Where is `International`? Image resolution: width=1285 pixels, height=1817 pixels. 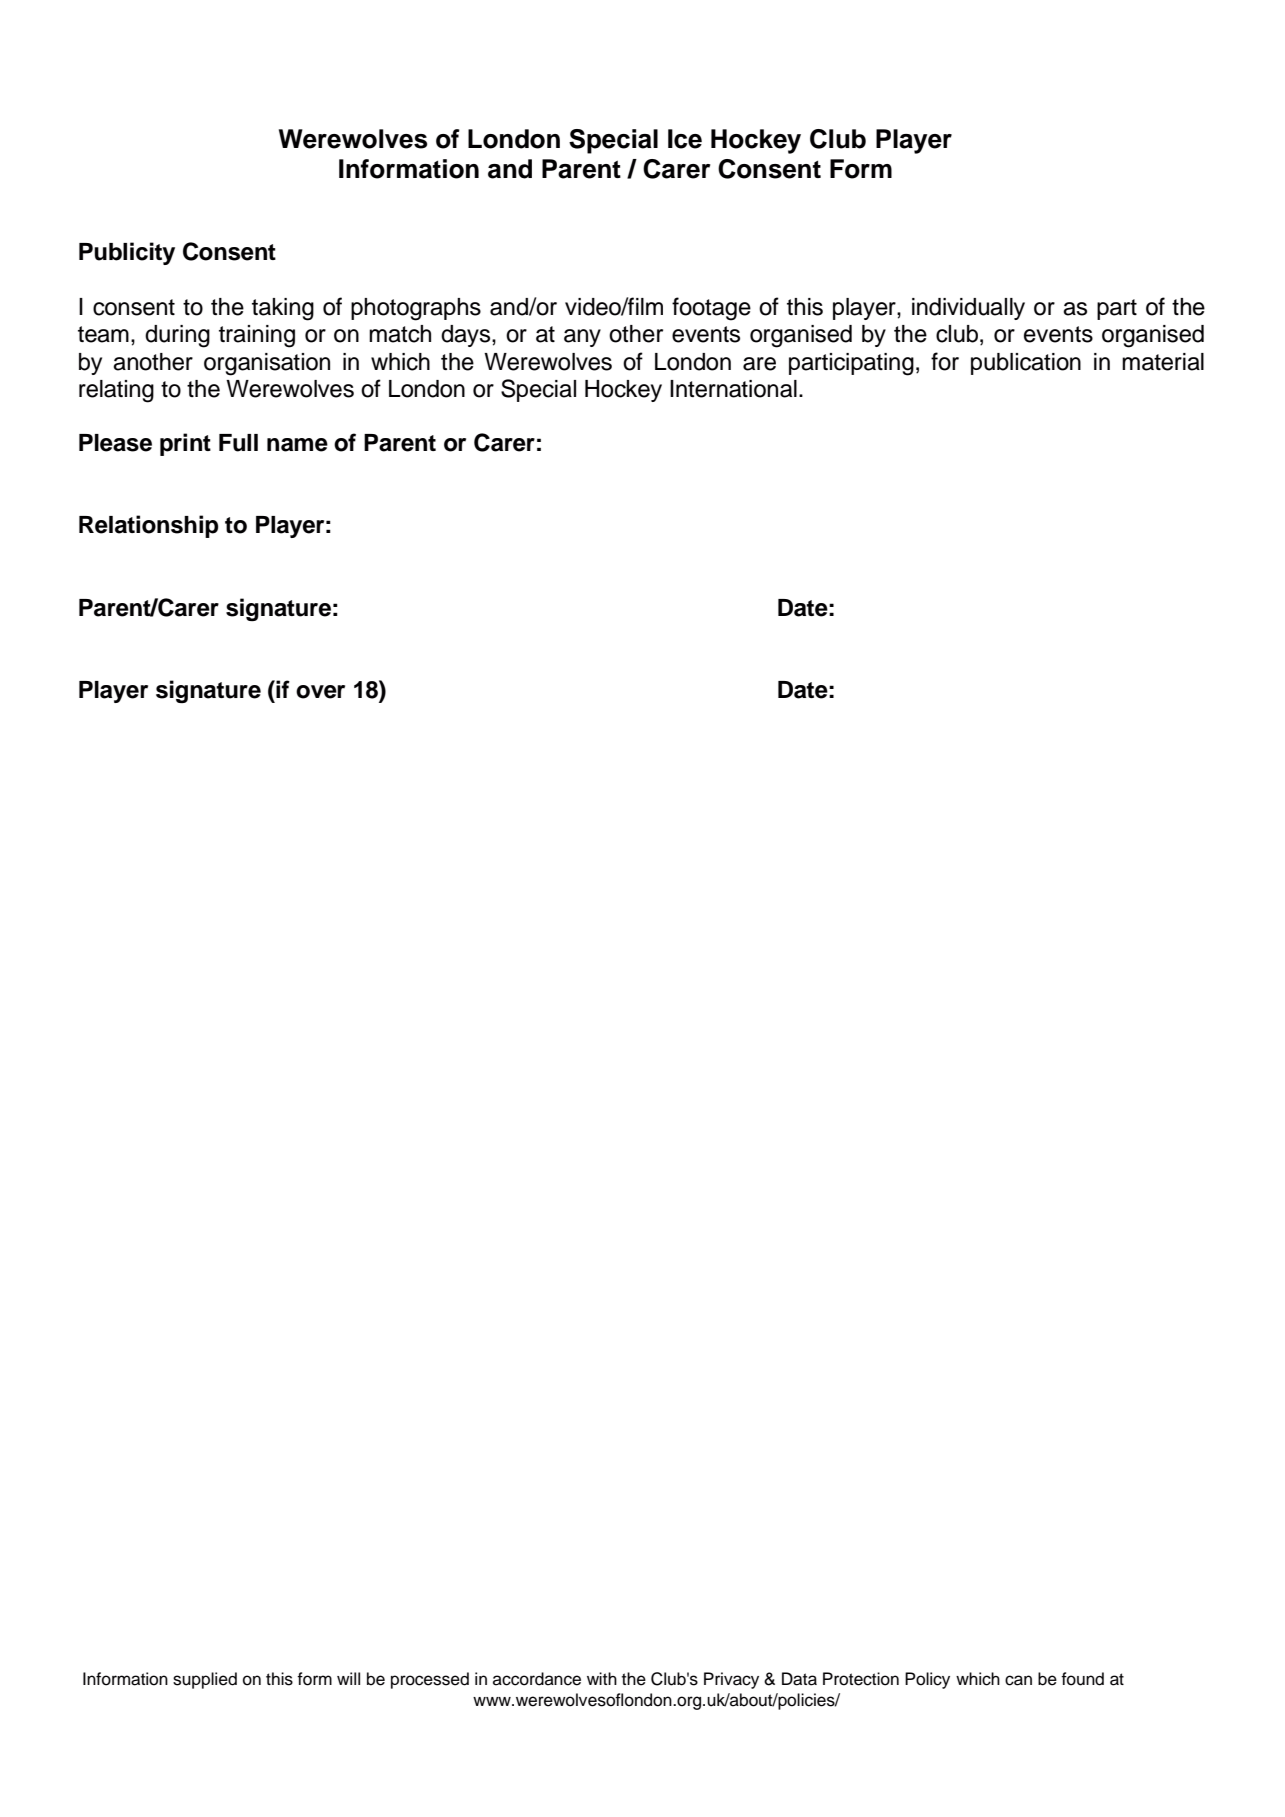
International is located at coordinates (733, 389).
